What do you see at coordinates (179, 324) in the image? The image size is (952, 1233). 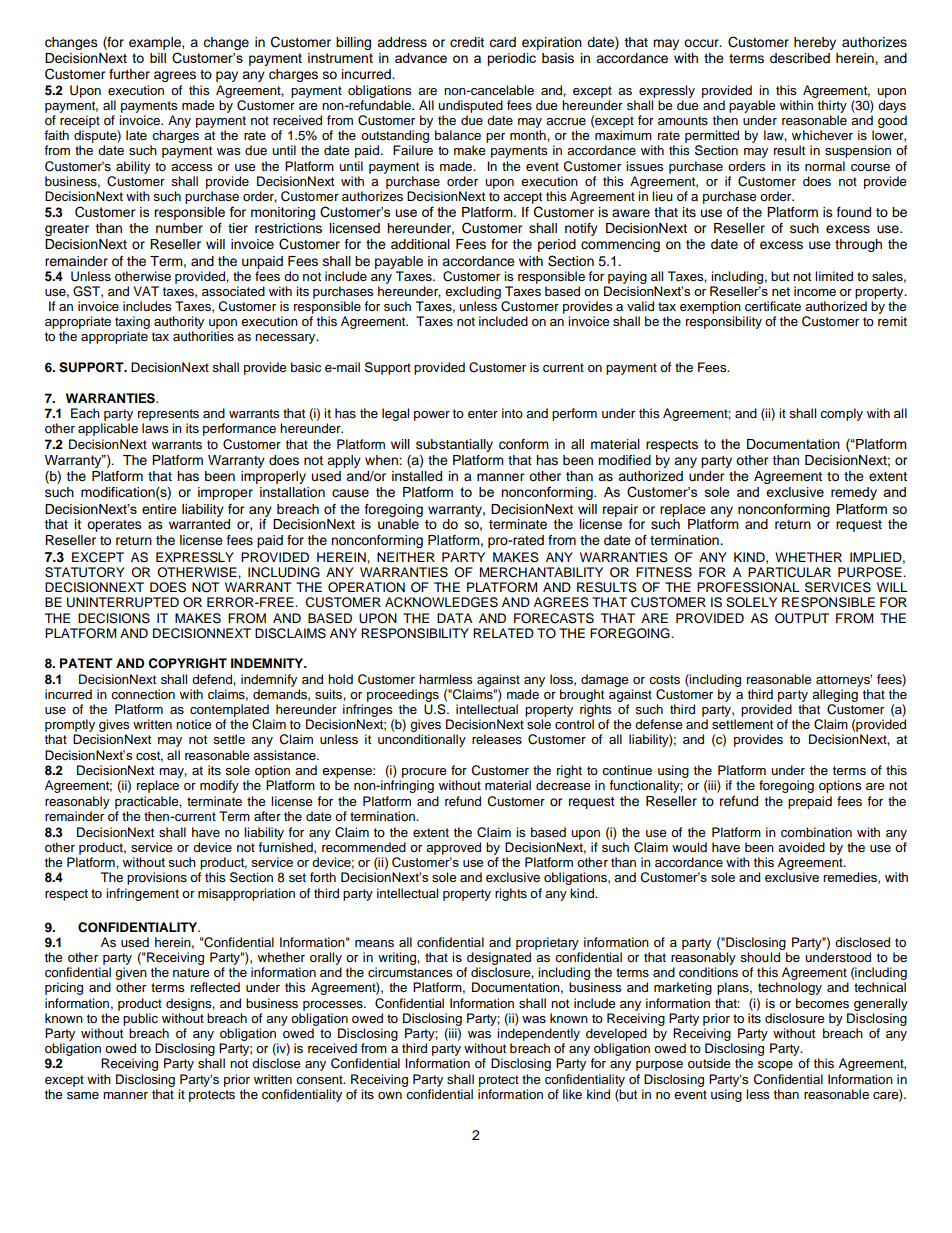 I see `authority` at bounding box center [179, 324].
